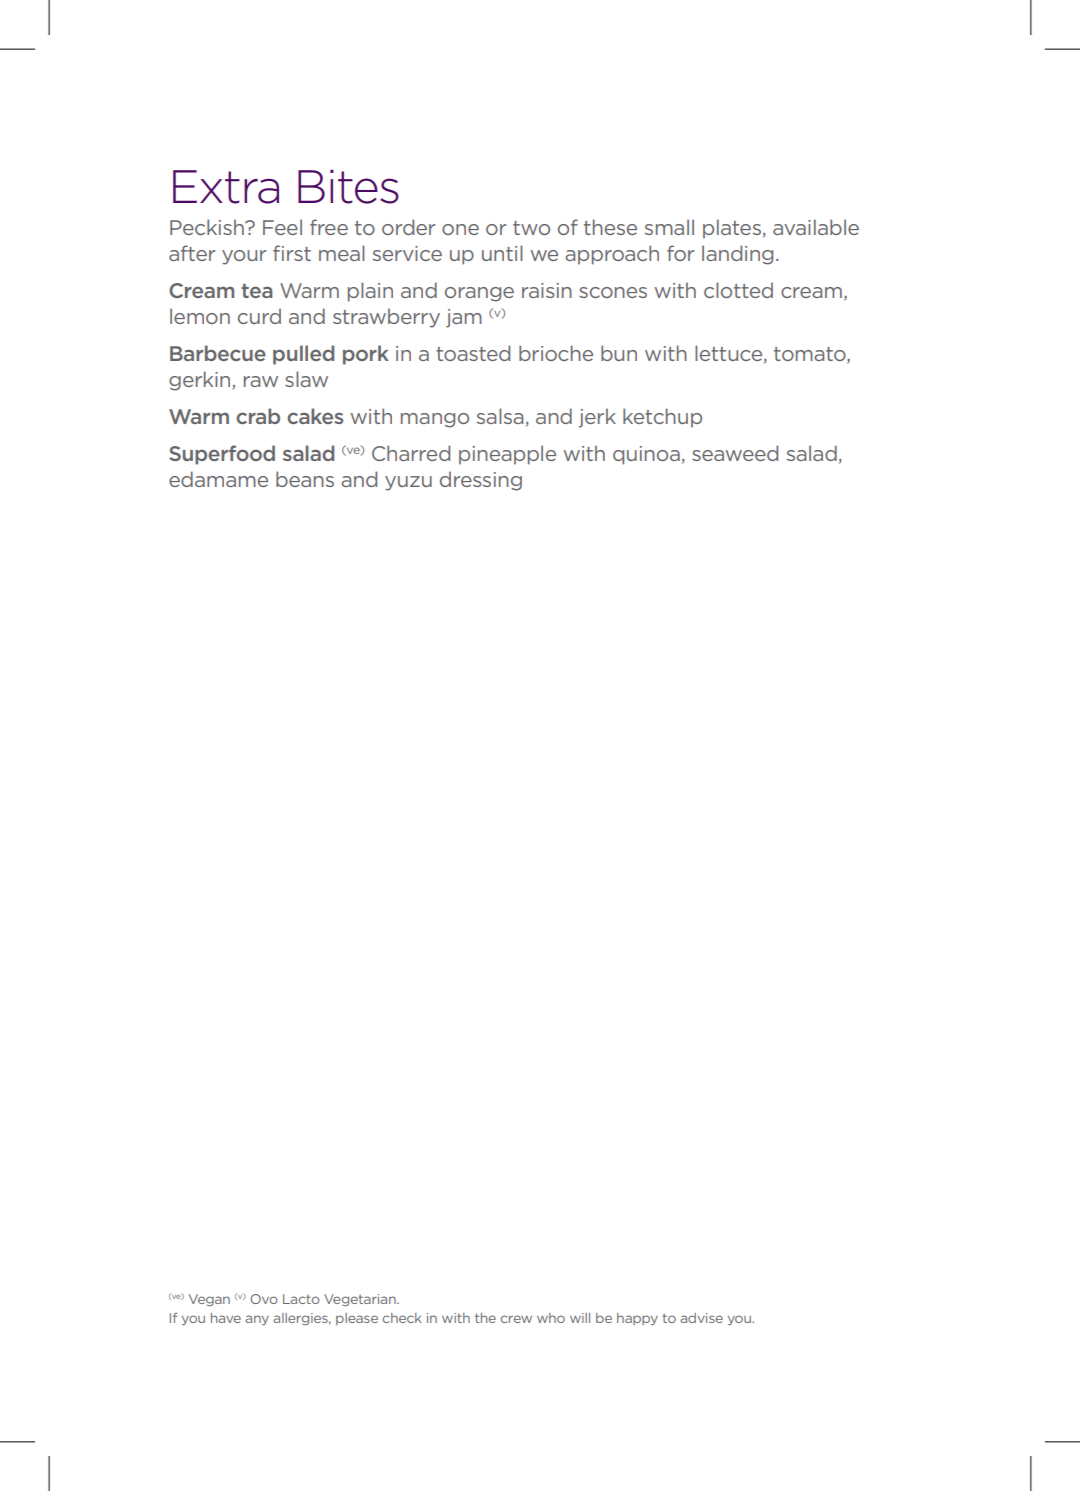 This screenshot has height=1491, width=1080. I want to click on seaweed, so click(735, 453).
